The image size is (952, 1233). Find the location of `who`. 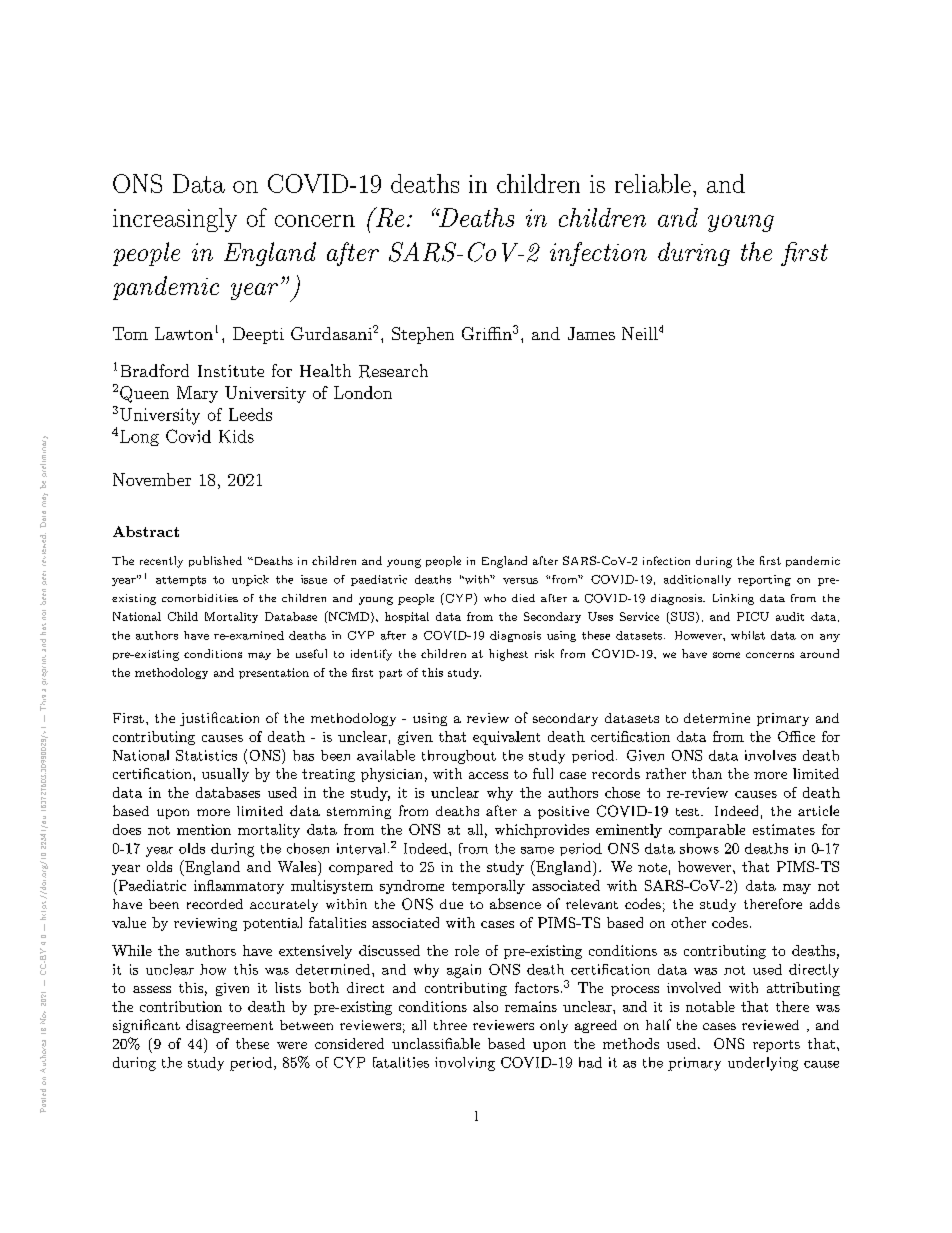

who is located at coordinates (495, 598).
